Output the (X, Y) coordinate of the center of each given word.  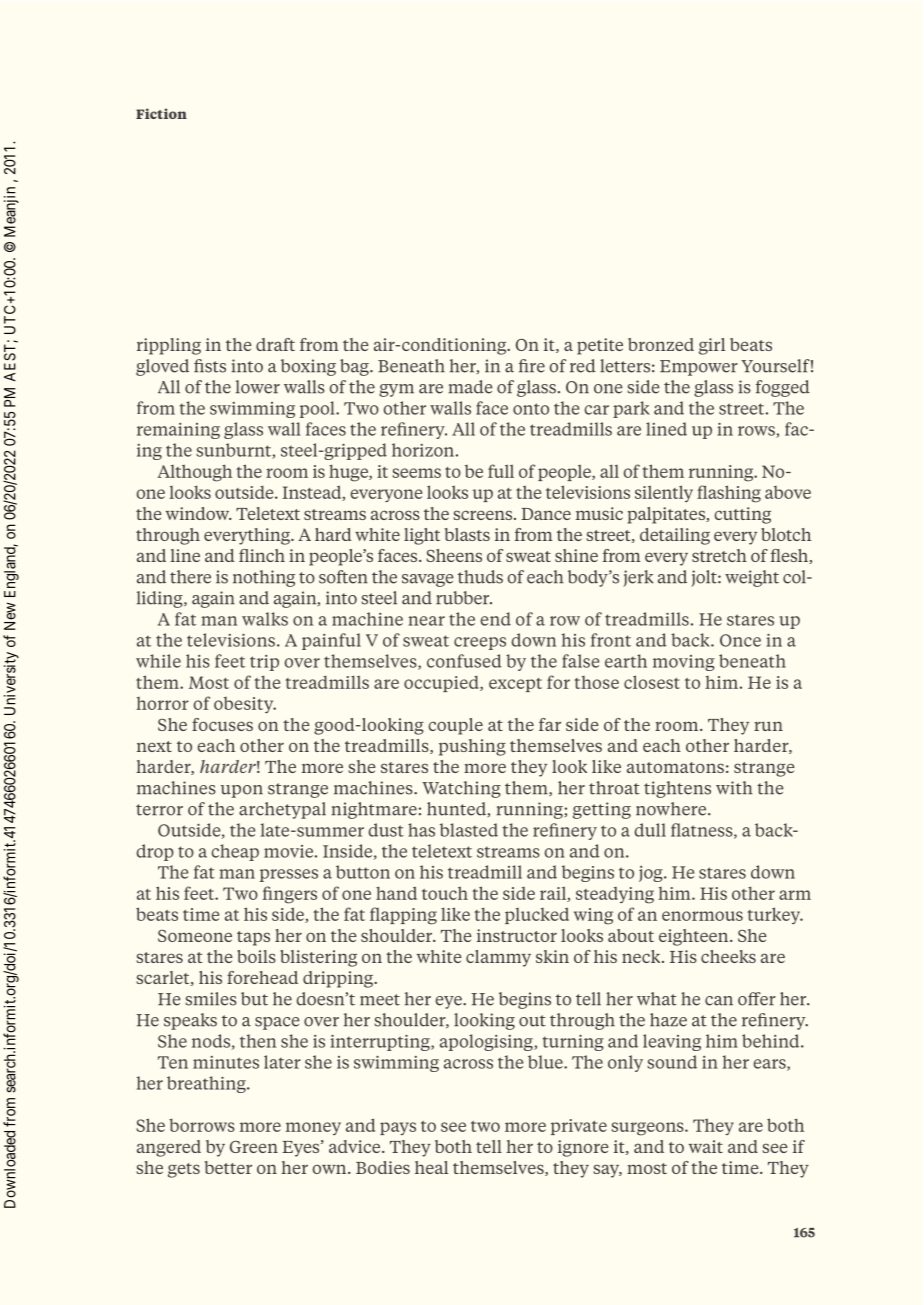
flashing (729, 494)
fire (532, 366)
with (734, 788)
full (501, 471)
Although (194, 473)
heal (431, 1167)
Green (254, 1147)
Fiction (161, 113)
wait (706, 1146)
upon (242, 791)
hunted (457, 809)
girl (712, 346)
